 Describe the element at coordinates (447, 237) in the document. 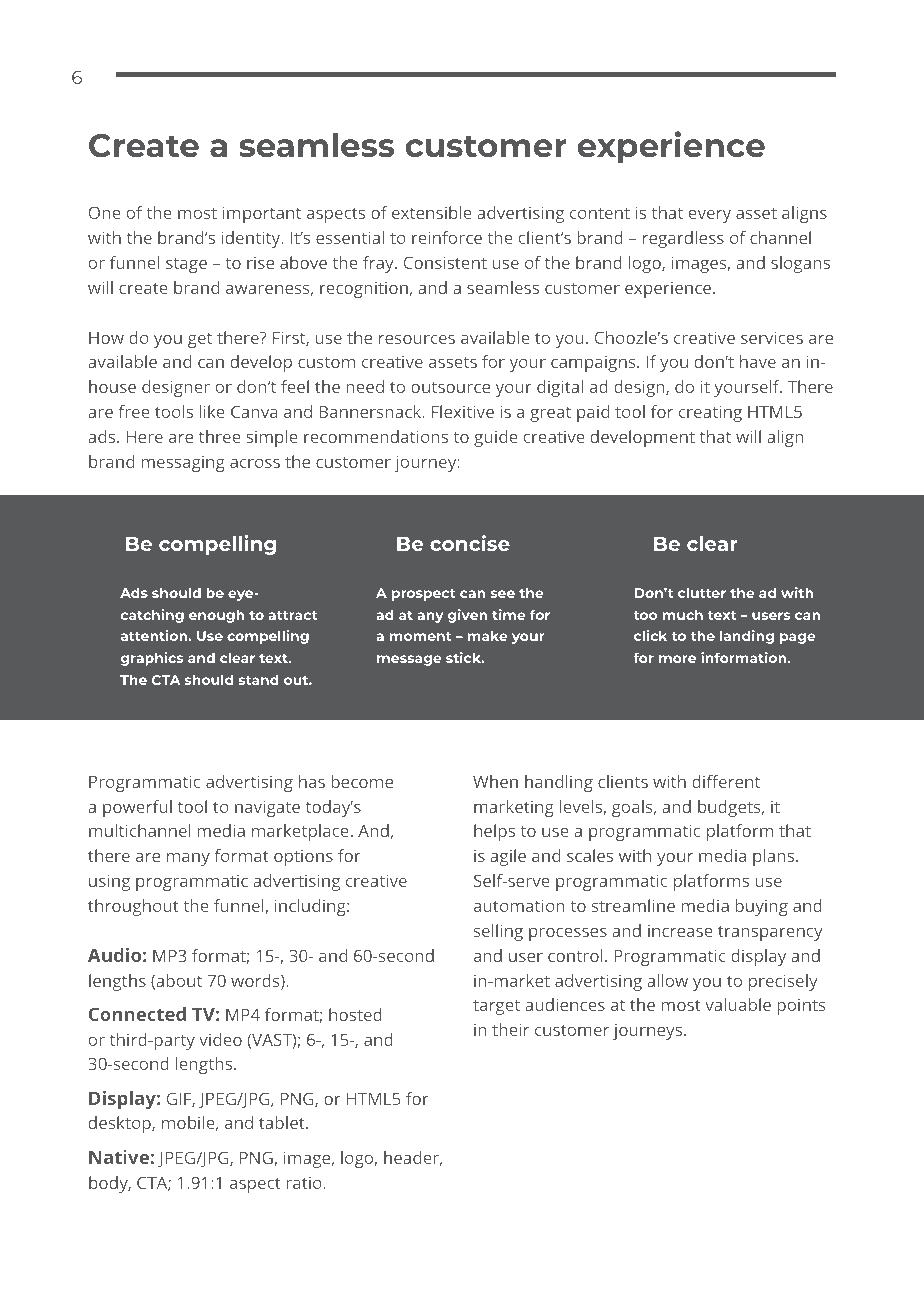

I see `reinforce` at that location.
